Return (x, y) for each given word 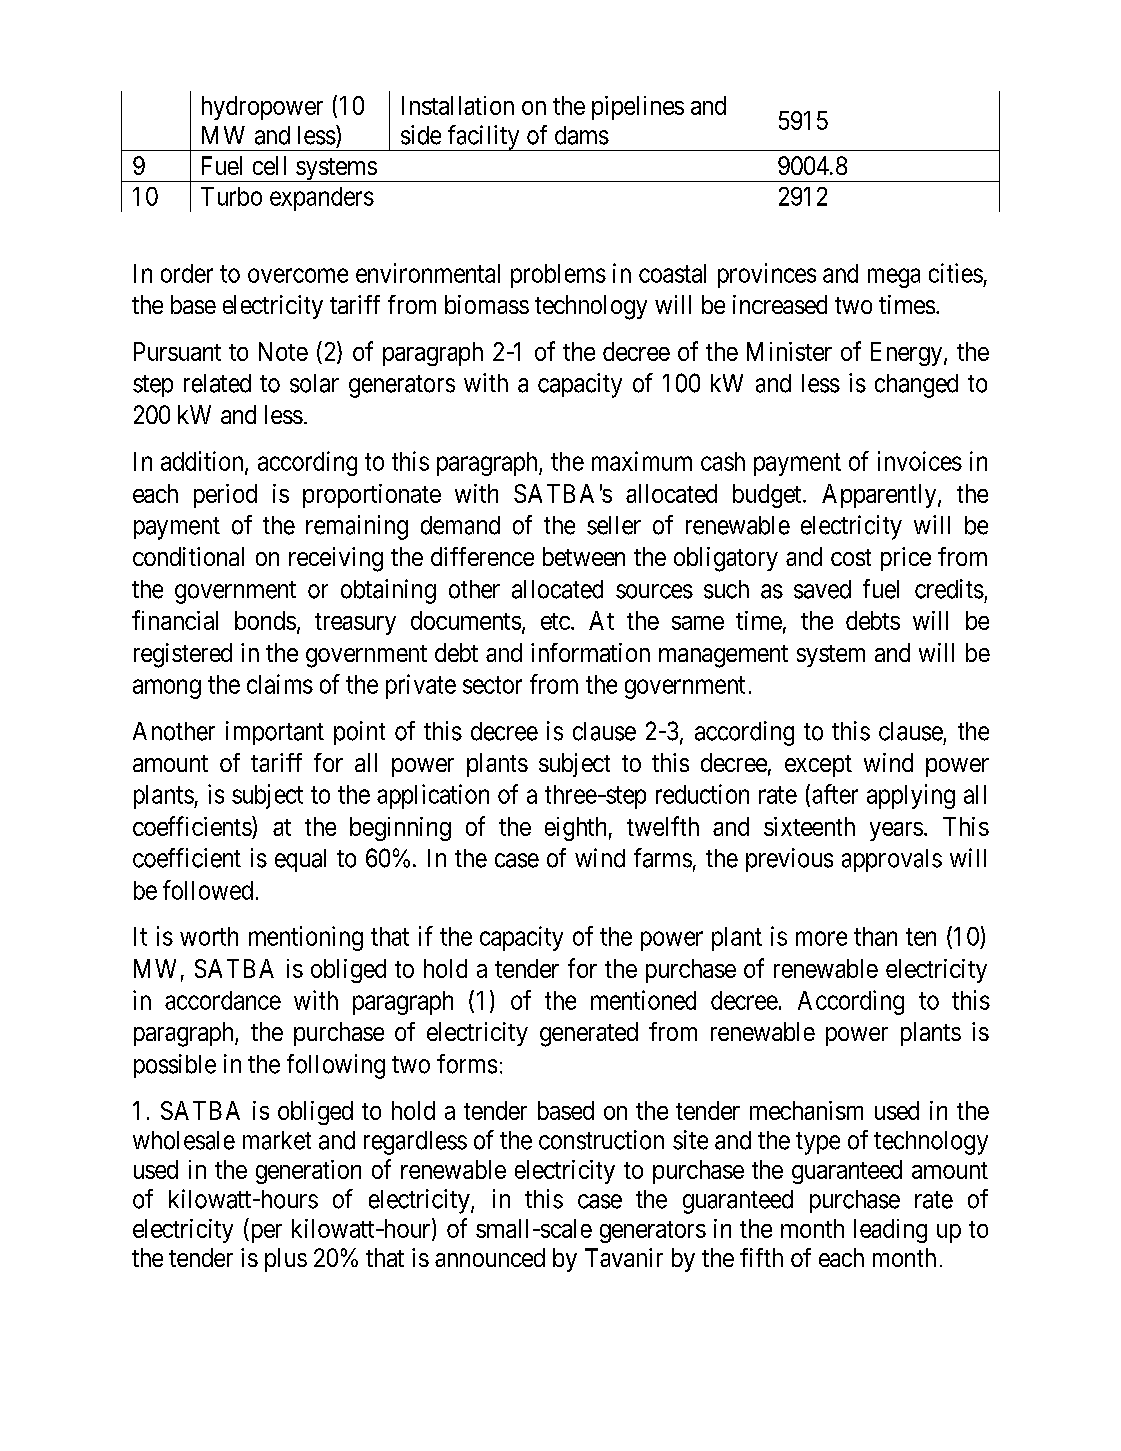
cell (269, 165)
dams (582, 135)
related (217, 383)
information (590, 652)
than (875, 936)
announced (490, 1257)
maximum (642, 461)
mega (894, 278)
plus (286, 1260)
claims (280, 684)
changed (916, 386)
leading (890, 1231)
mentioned (643, 1000)
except (818, 766)
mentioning (306, 938)
